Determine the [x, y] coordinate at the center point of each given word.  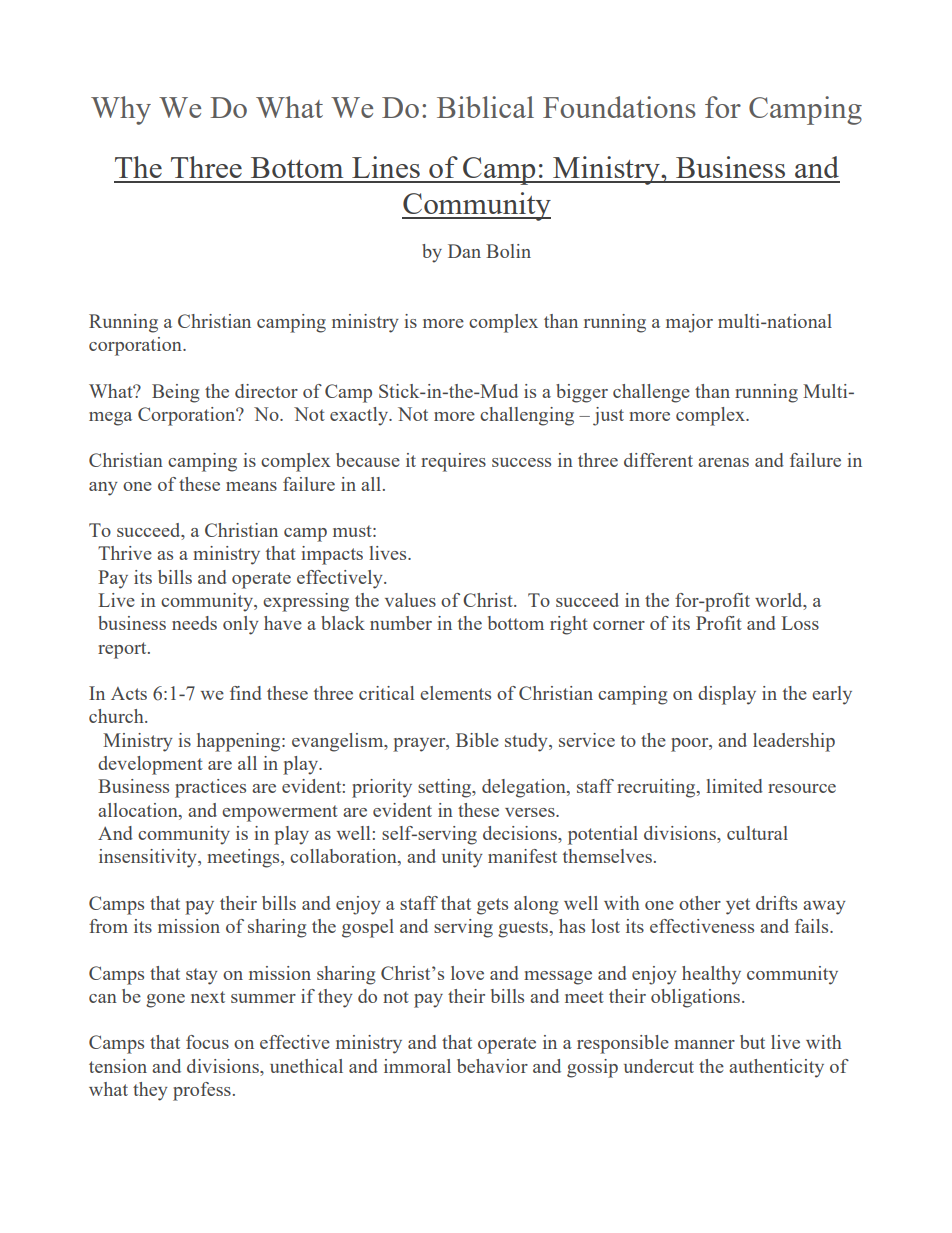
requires [453, 462]
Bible [477, 740]
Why [121, 110]
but [752, 1042]
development [150, 765]
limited [734, 786]
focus [207, 1042]
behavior [492, 1066]
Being [176, 393]
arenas [723, 462]
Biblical [485, 107]
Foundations [619, 107]
